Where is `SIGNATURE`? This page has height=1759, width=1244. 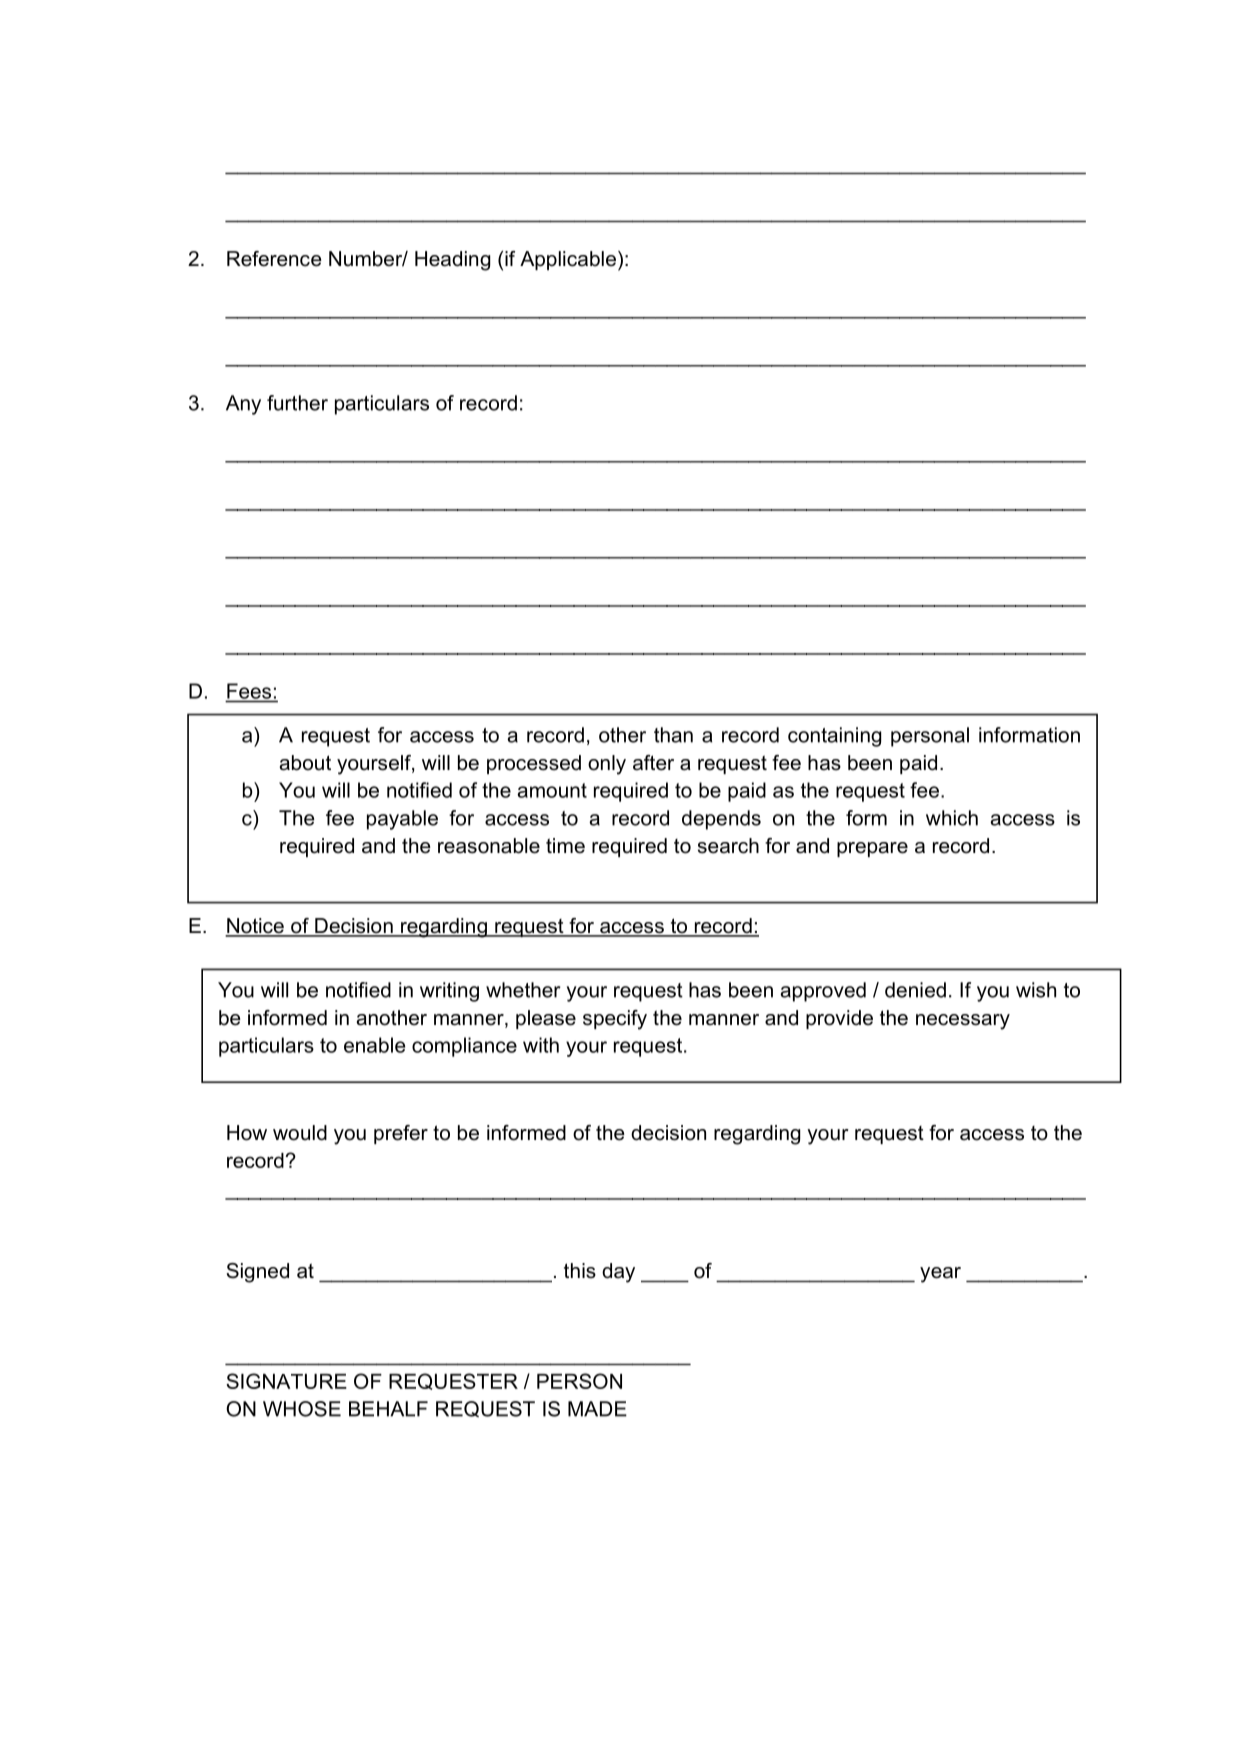
SIGNATURE is located at coordinates (286, 1381).
